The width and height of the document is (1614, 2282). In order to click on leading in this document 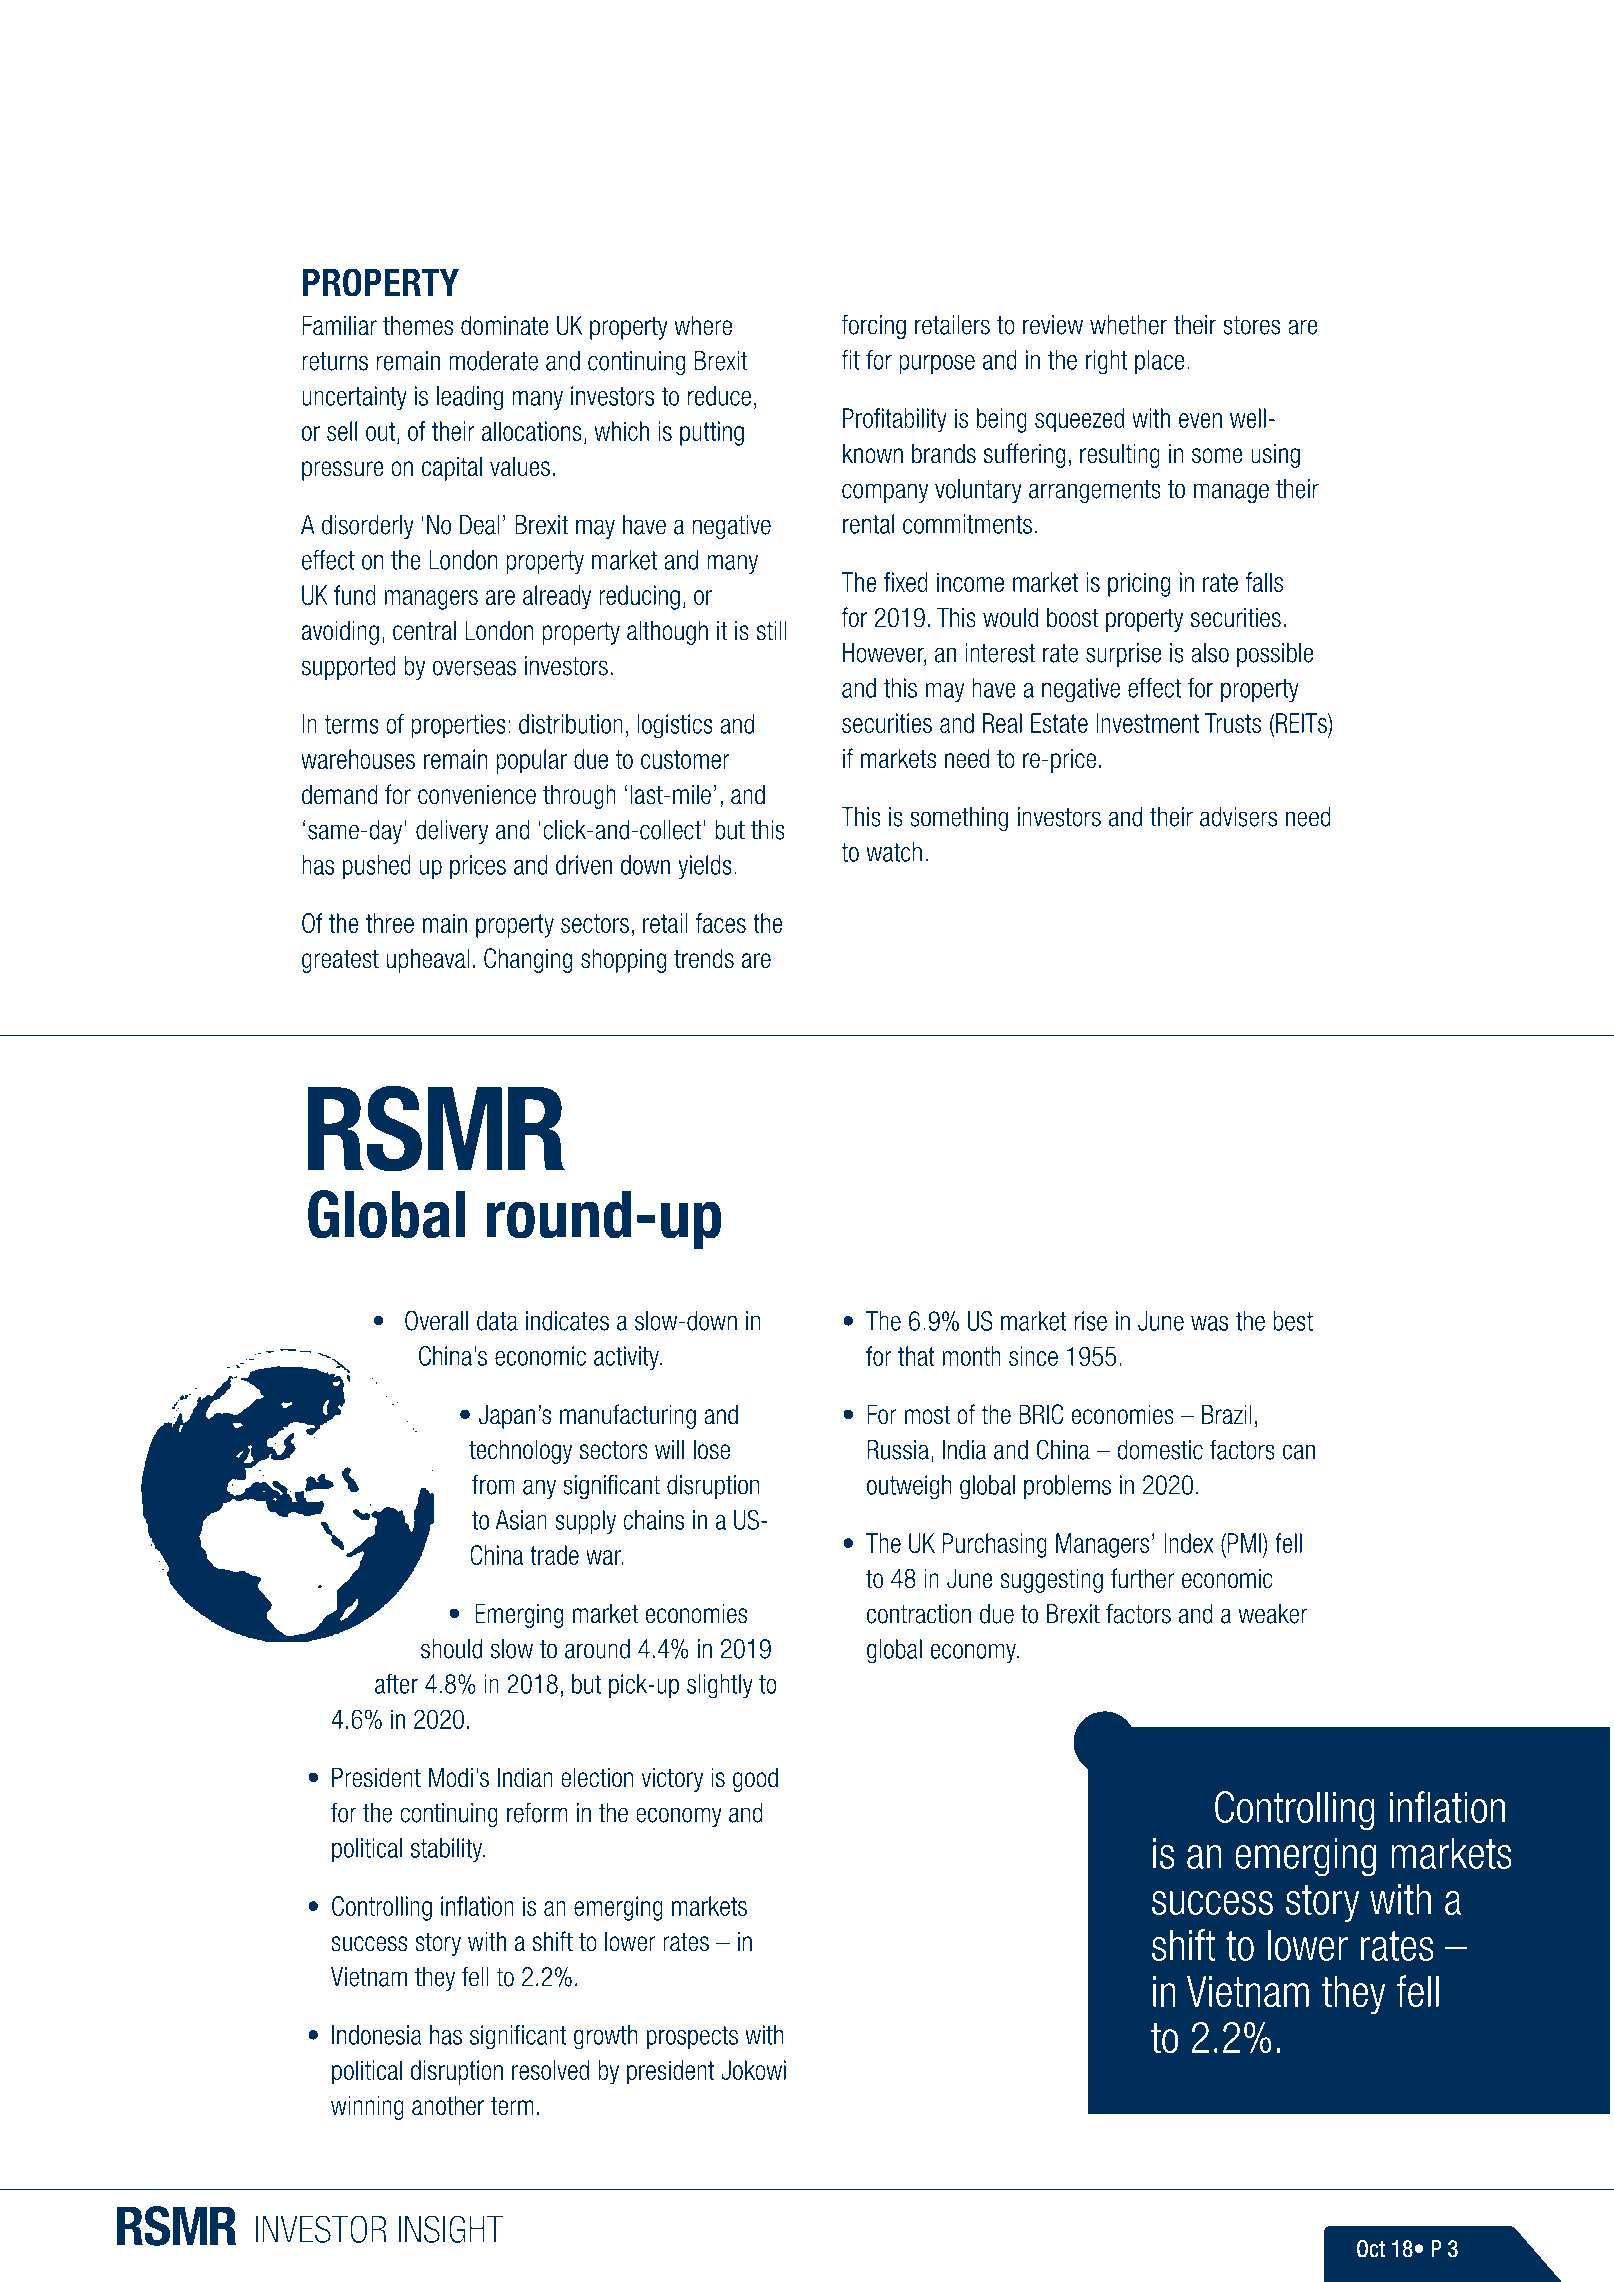, I will do `click(470, 398)`.
